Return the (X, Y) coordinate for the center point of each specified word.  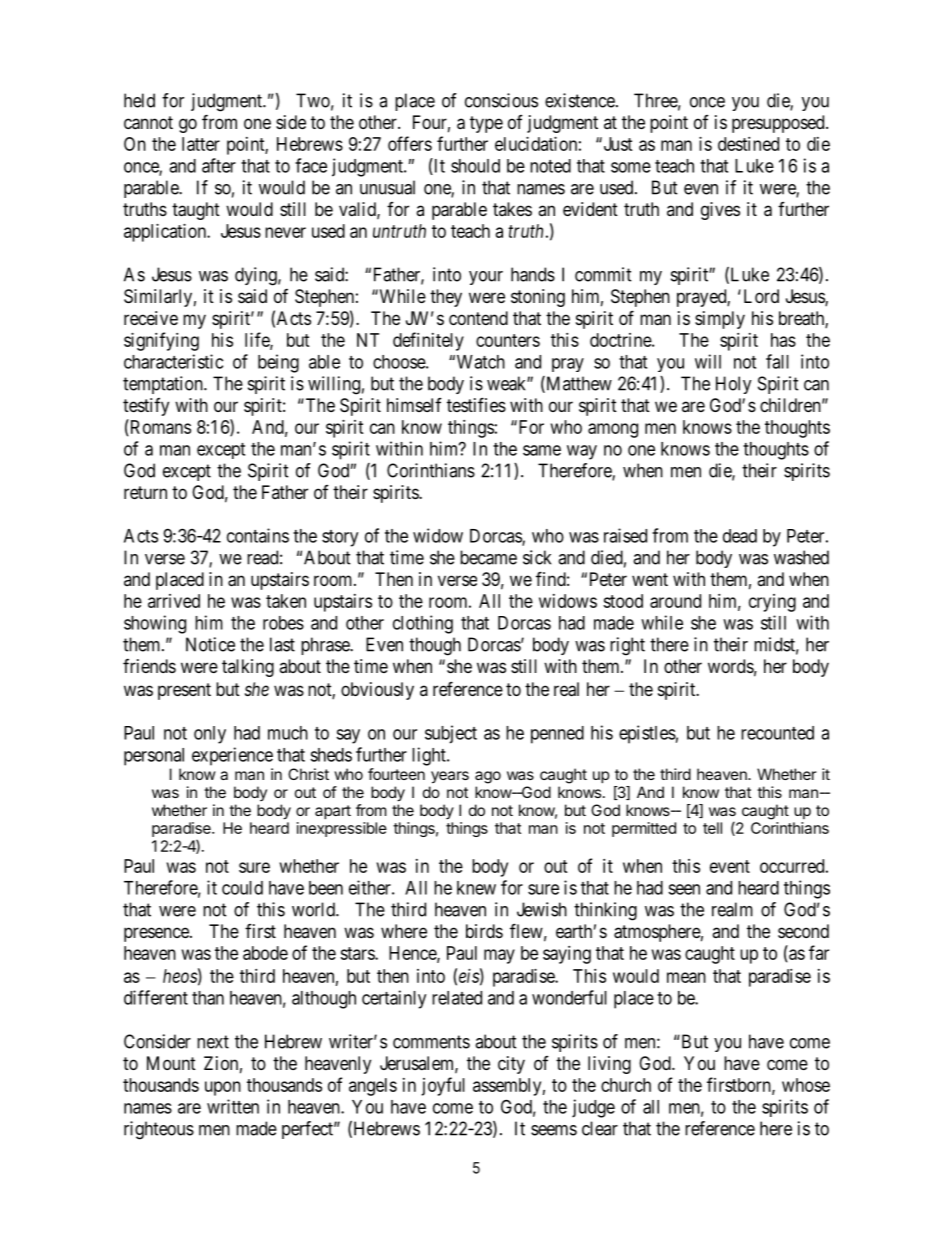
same (542, 450)
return (145, 492)
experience (232, 756)
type (486, 124)
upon (223, 1088)
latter (201, 144)
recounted (777, 733)
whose (806, 1085)
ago (488, 777)
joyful (443, 1086)
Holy (734, 385)
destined (748, 144)
